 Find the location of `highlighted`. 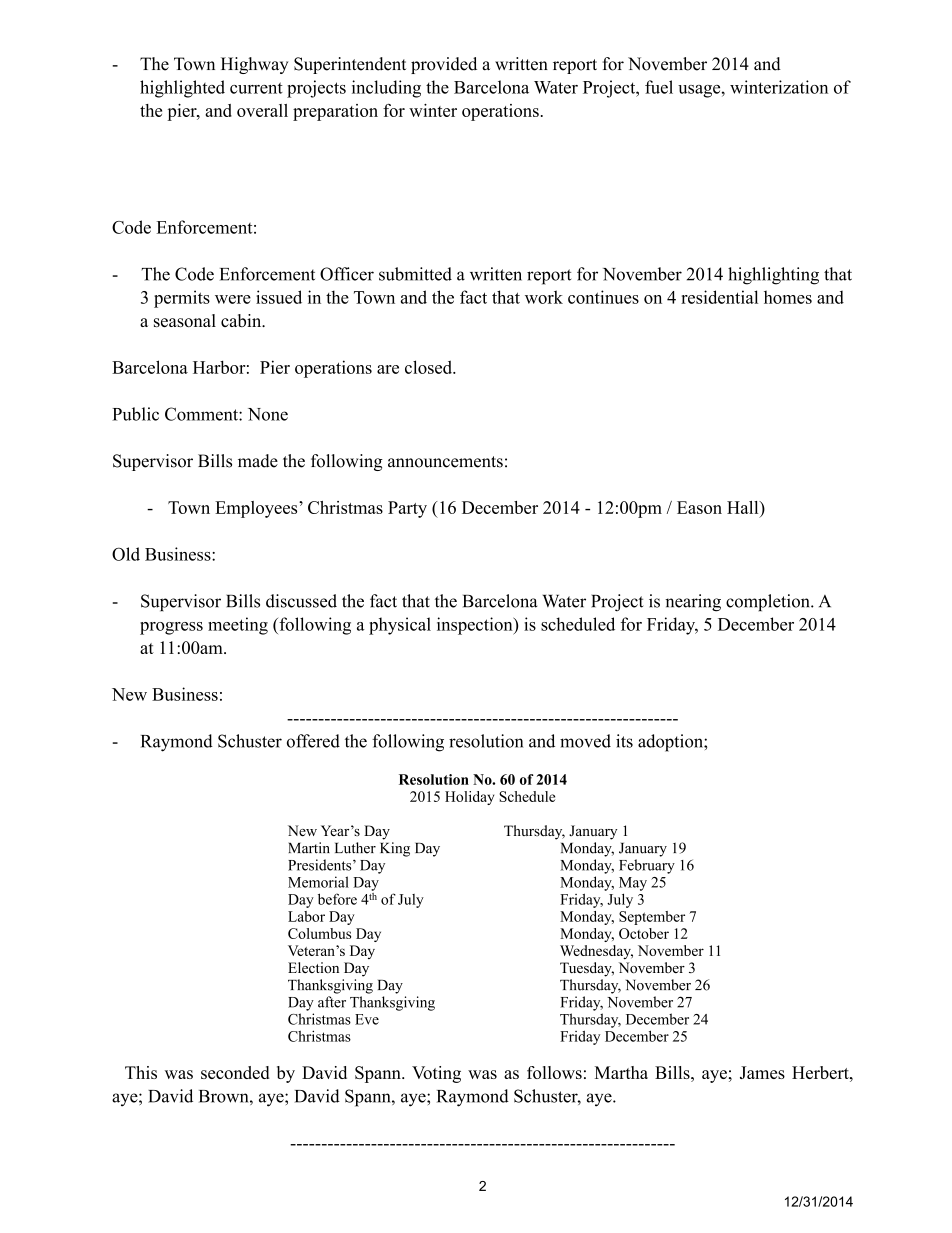

highlighted is located at coordinates (182, 89).
